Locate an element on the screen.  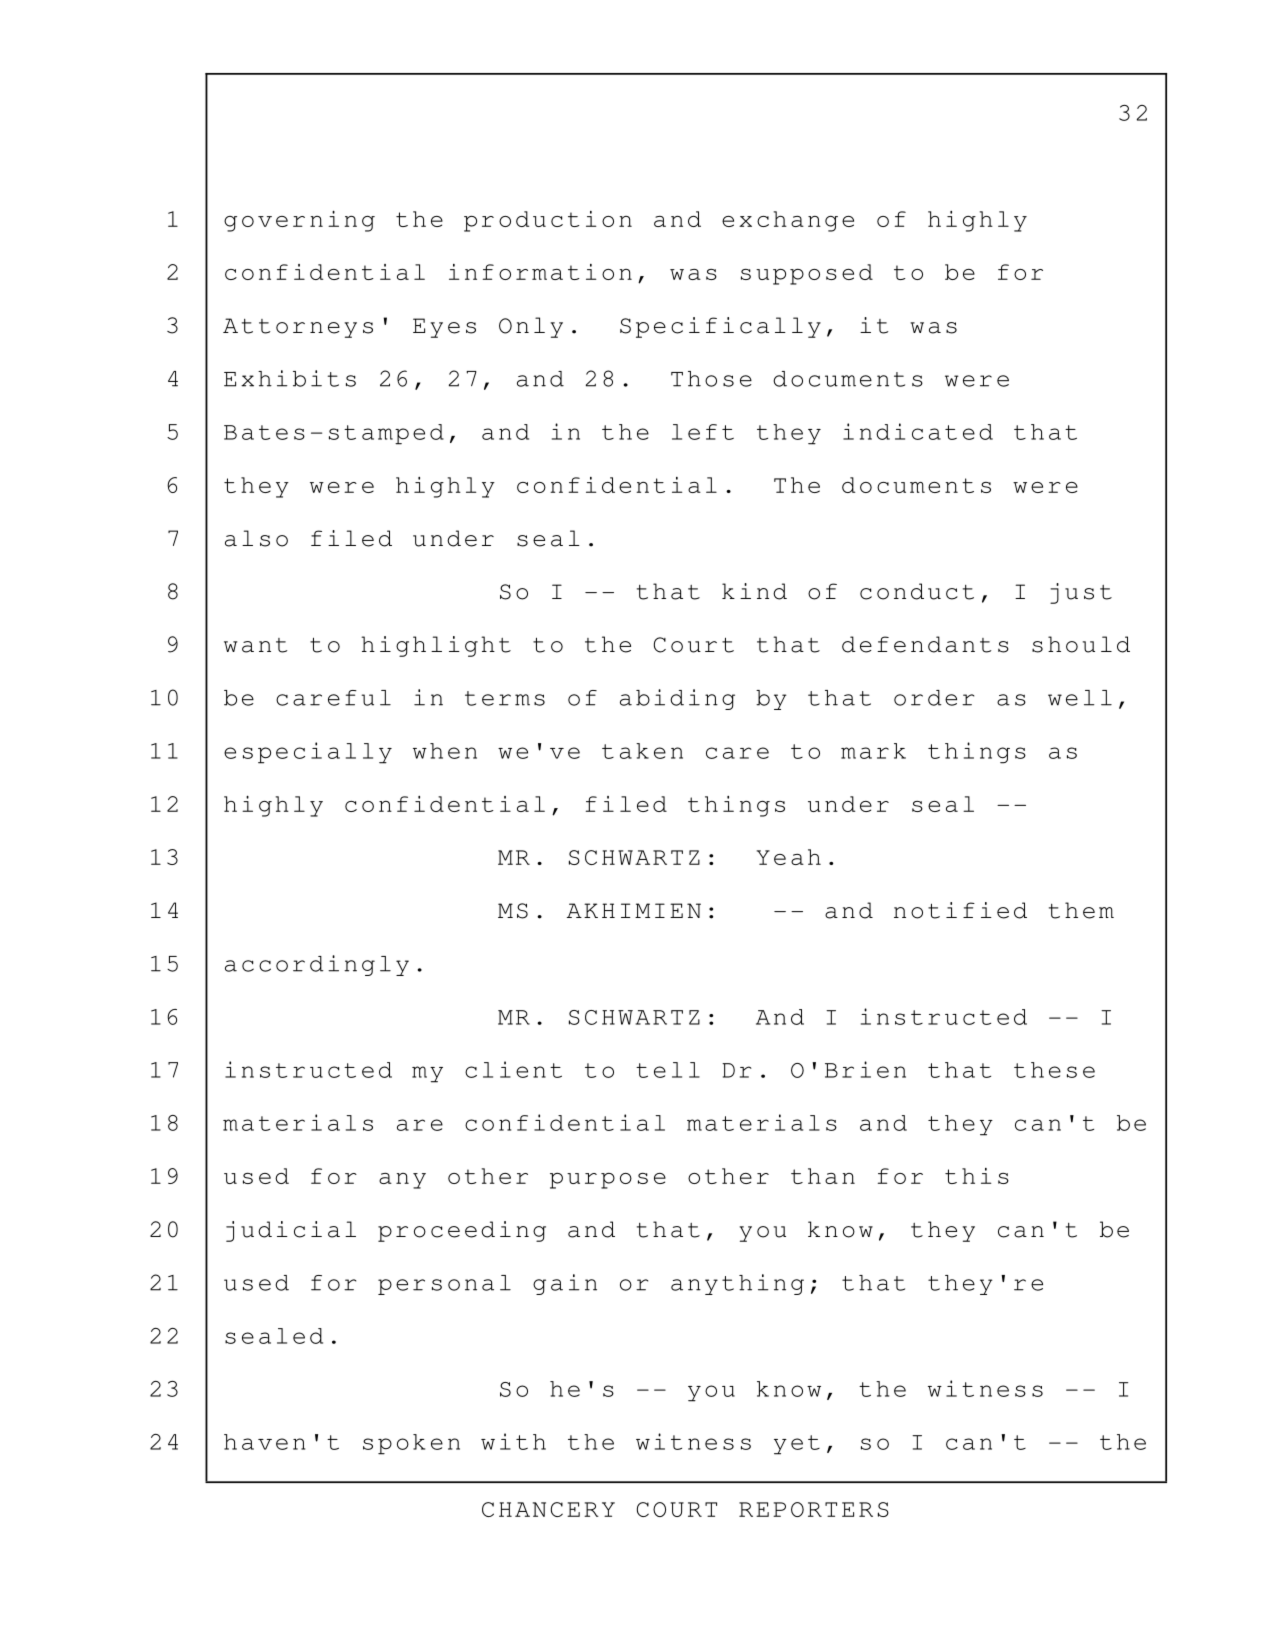
Specifically is located at coordinates (720, 327).
